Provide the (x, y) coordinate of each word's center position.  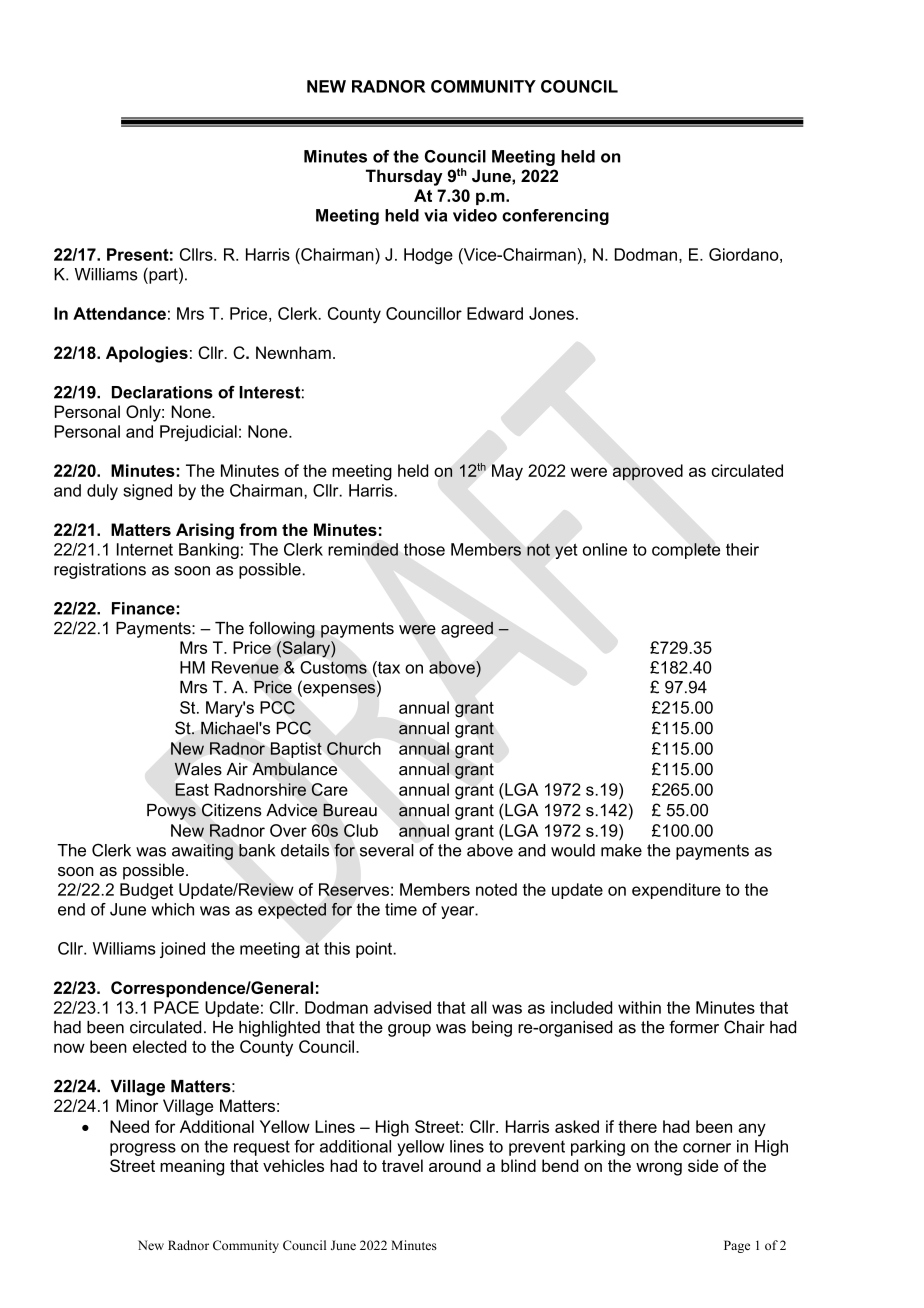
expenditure (676, 891)
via (435, 215)
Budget (146, 891)
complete (686, 551)
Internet (145, 549)
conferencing (555, 217)
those (424, 549)
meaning (192, 1167)
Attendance (119, 313)
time (401, 909)
